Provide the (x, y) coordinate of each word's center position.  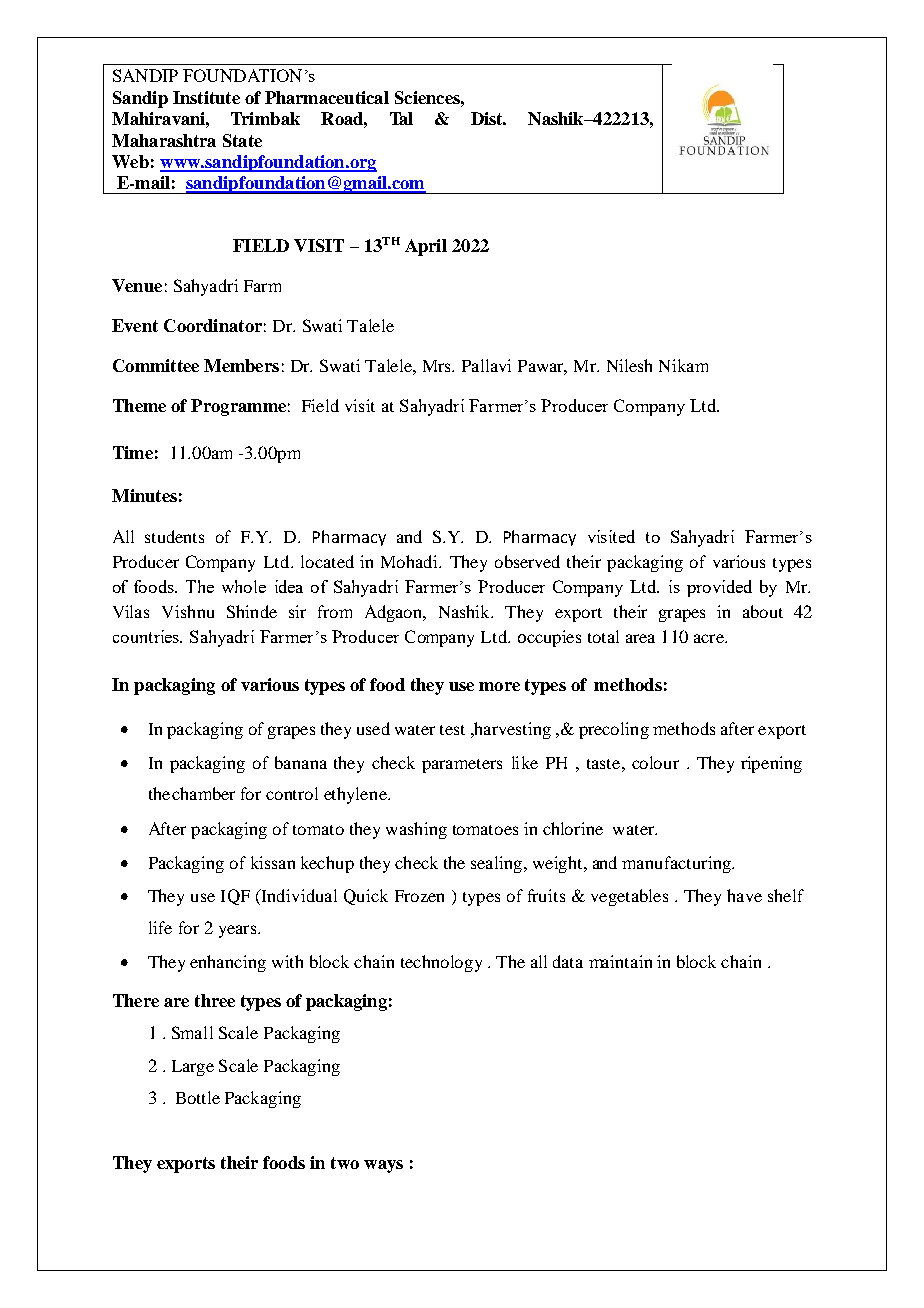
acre (710, 638)
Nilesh (629, 365)
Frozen (419, 896)
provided (719, 588)
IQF (235, 897)
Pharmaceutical (327, 97)
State (242, 140)
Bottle (198, 1097)
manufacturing (677, 864)
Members (241, 365)
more (499, 686)
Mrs (438, 366)
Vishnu (188, 611)
